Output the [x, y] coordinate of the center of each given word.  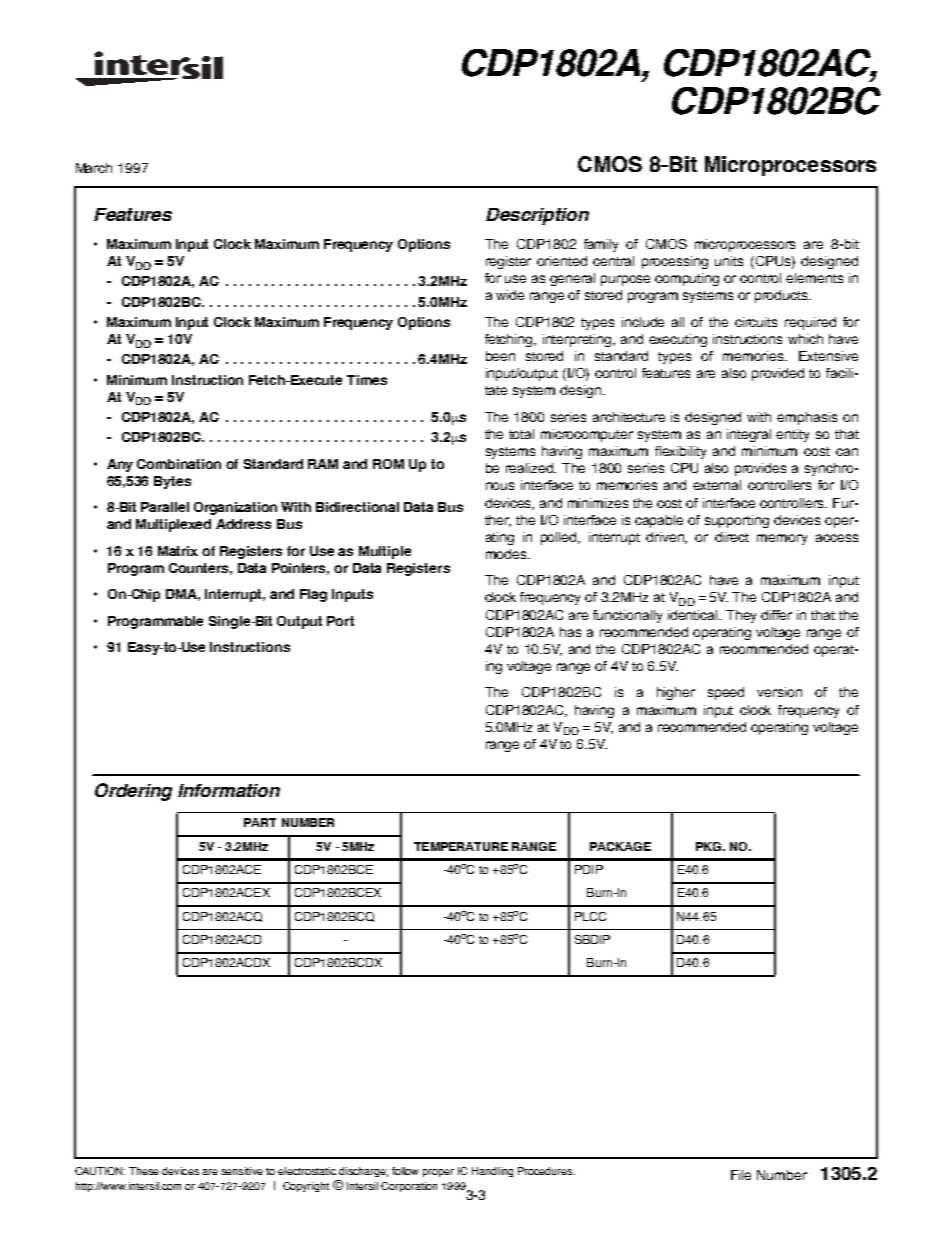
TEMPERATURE [461, 846]
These [144, 1171]
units [729, 261]
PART [260, 822]
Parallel [165, 507]
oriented [562, 261]
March [94, 168]
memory [782, 539]
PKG [710, 846]
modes [507, 554]
